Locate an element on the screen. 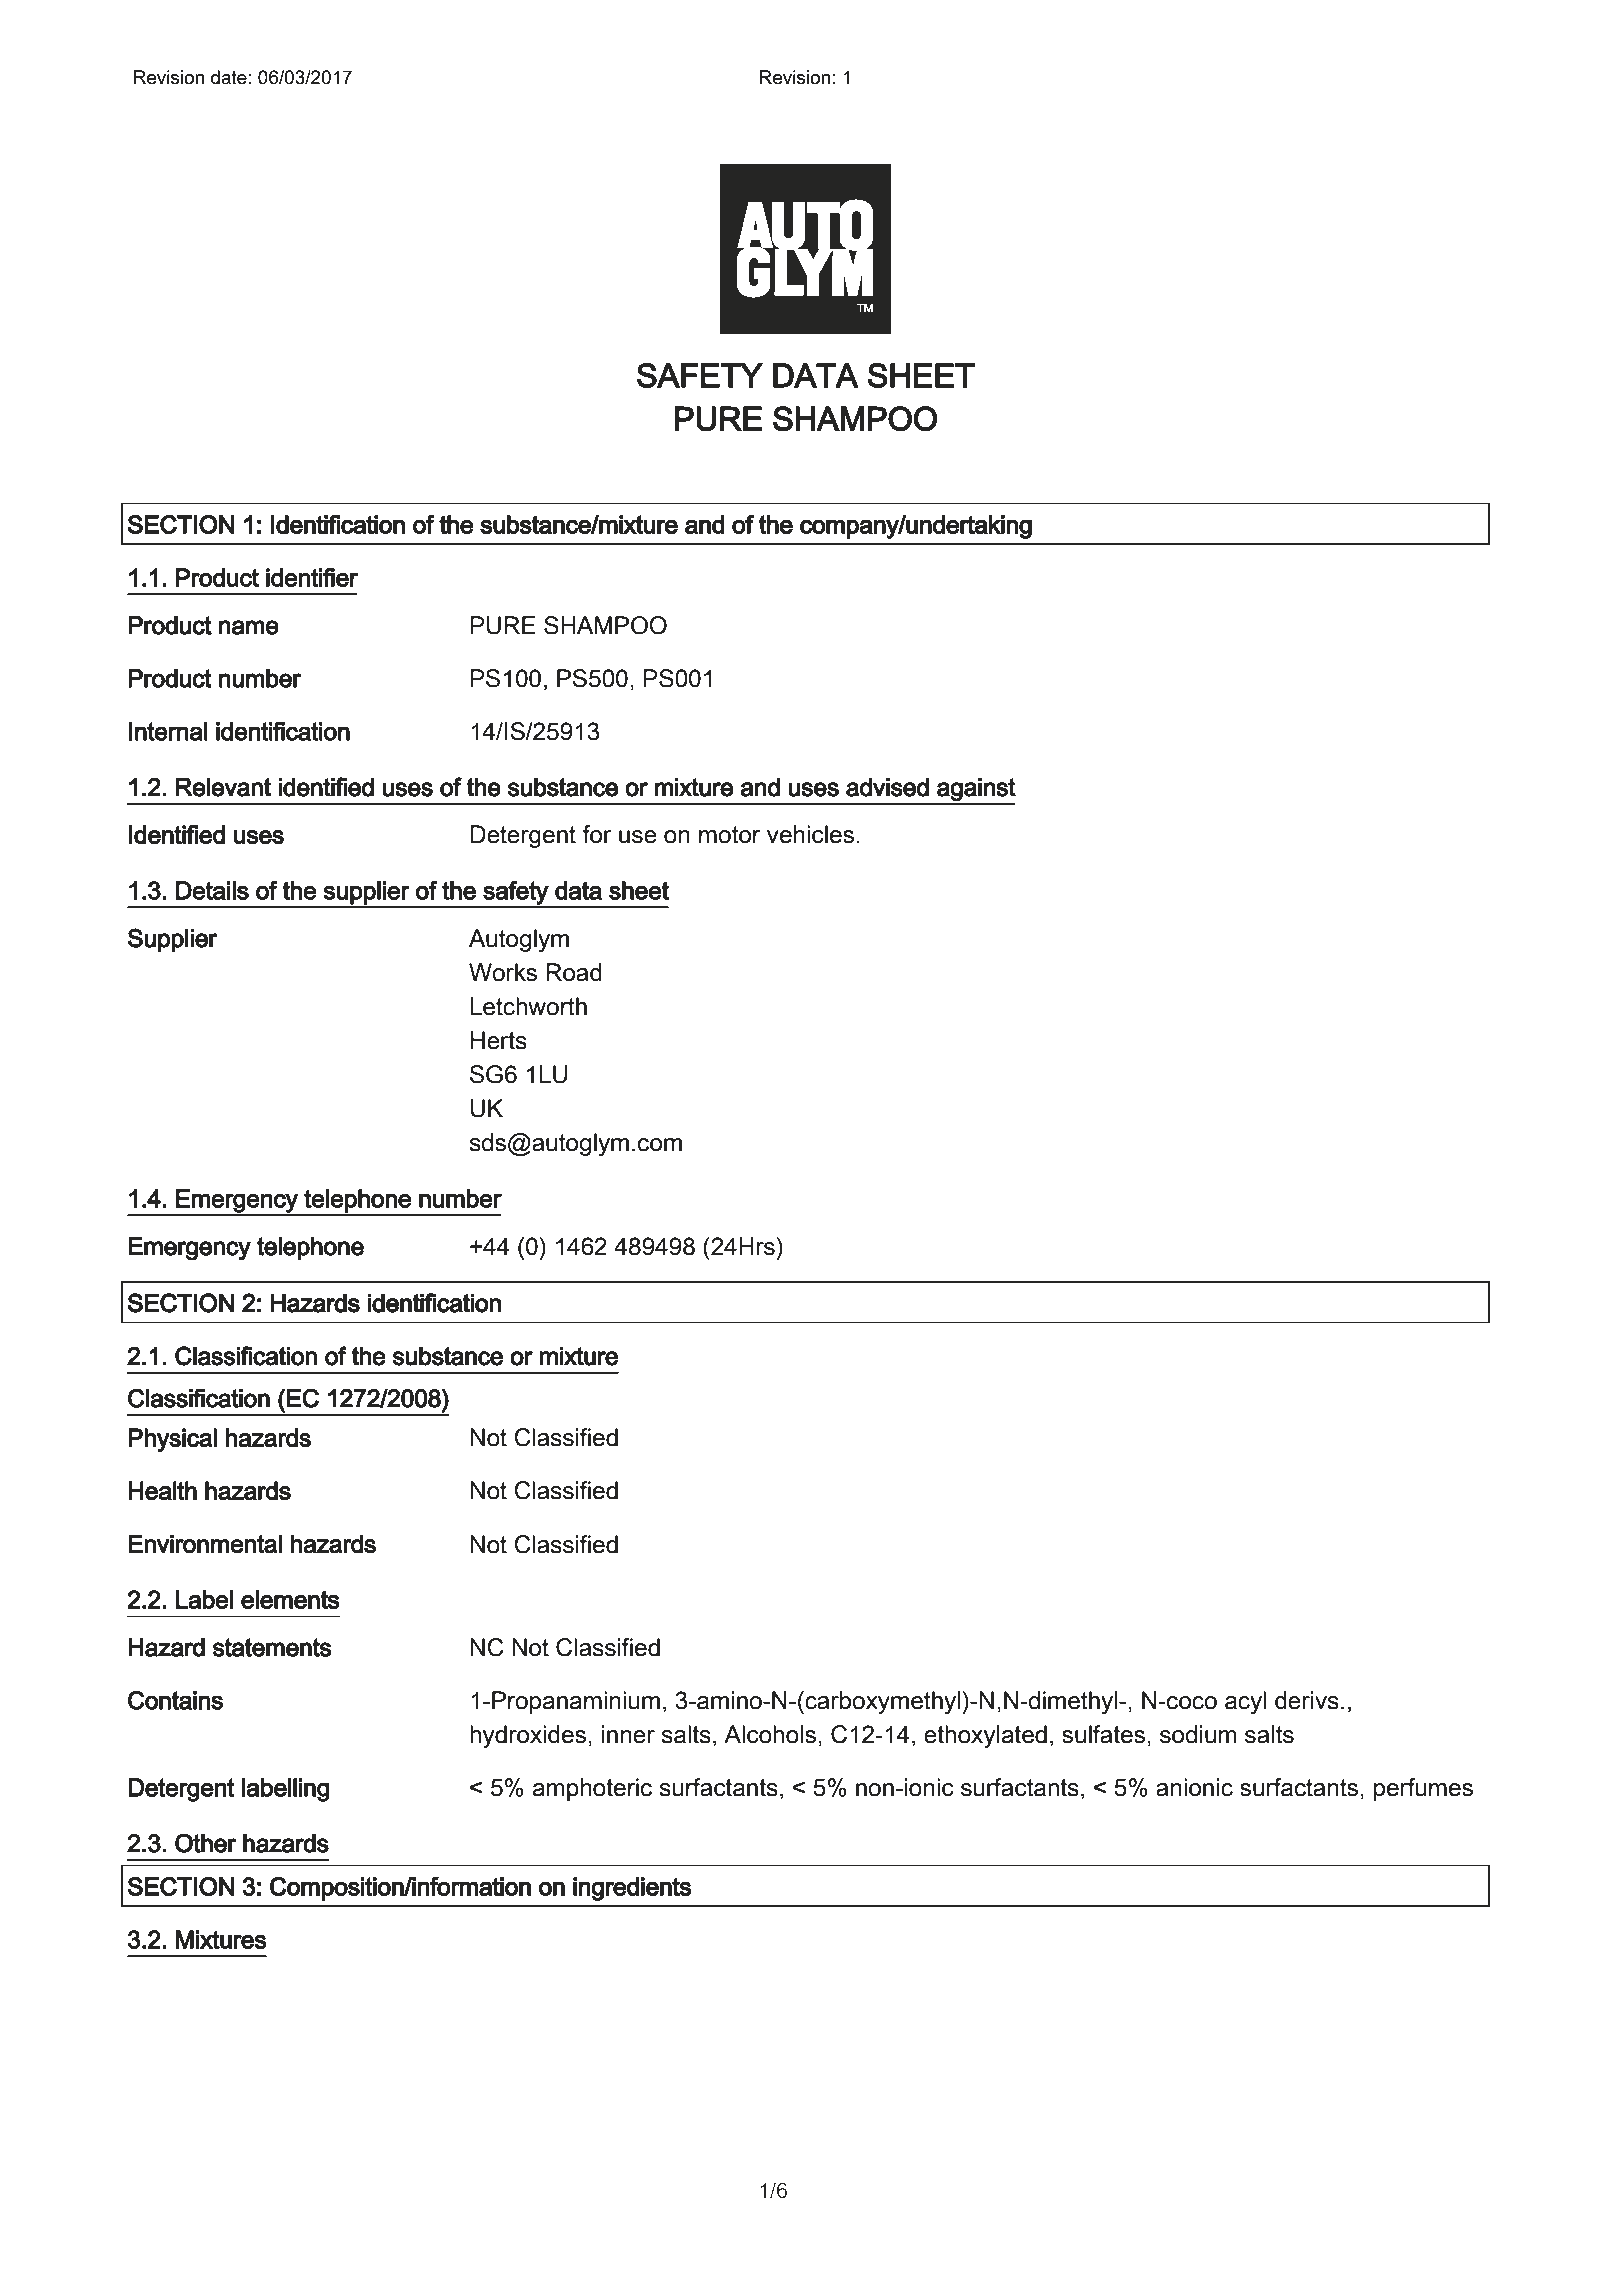  Herts is located at coordinates (499, 1040).
